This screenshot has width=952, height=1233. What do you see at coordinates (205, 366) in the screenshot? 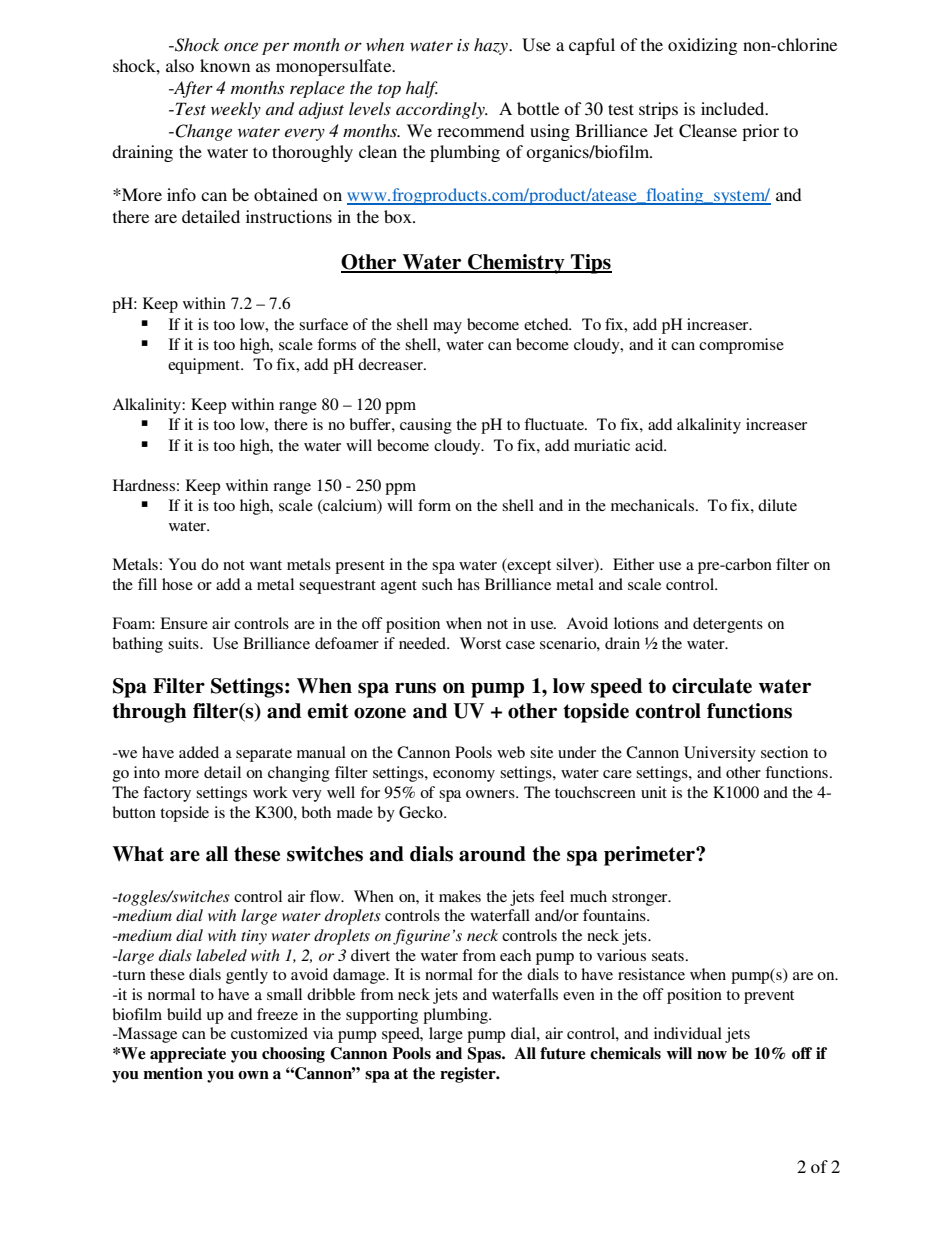
I see `equipment` at bounding box center [205, 366].
